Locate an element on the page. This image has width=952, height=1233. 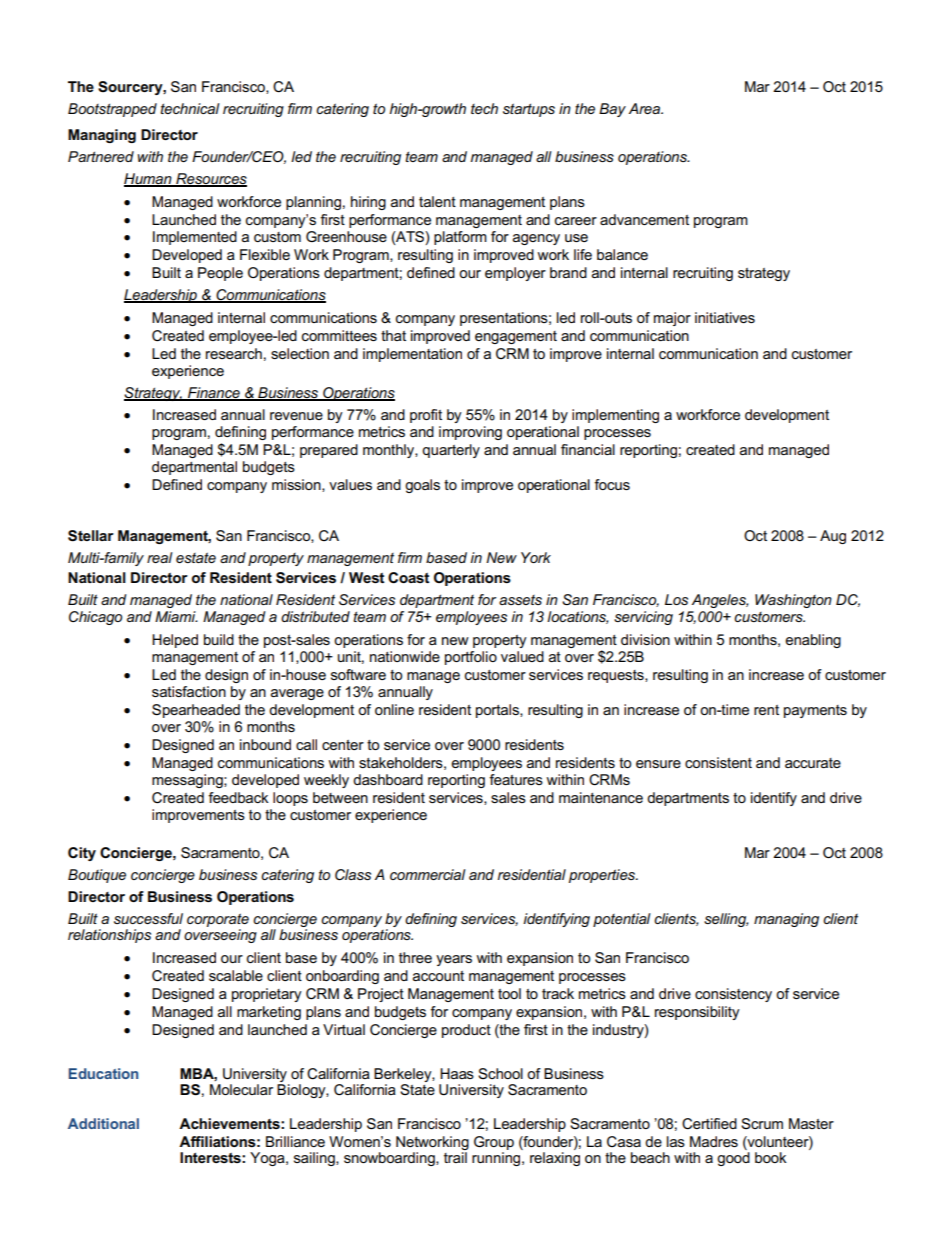
startups is located at coordinates (529, 110).
